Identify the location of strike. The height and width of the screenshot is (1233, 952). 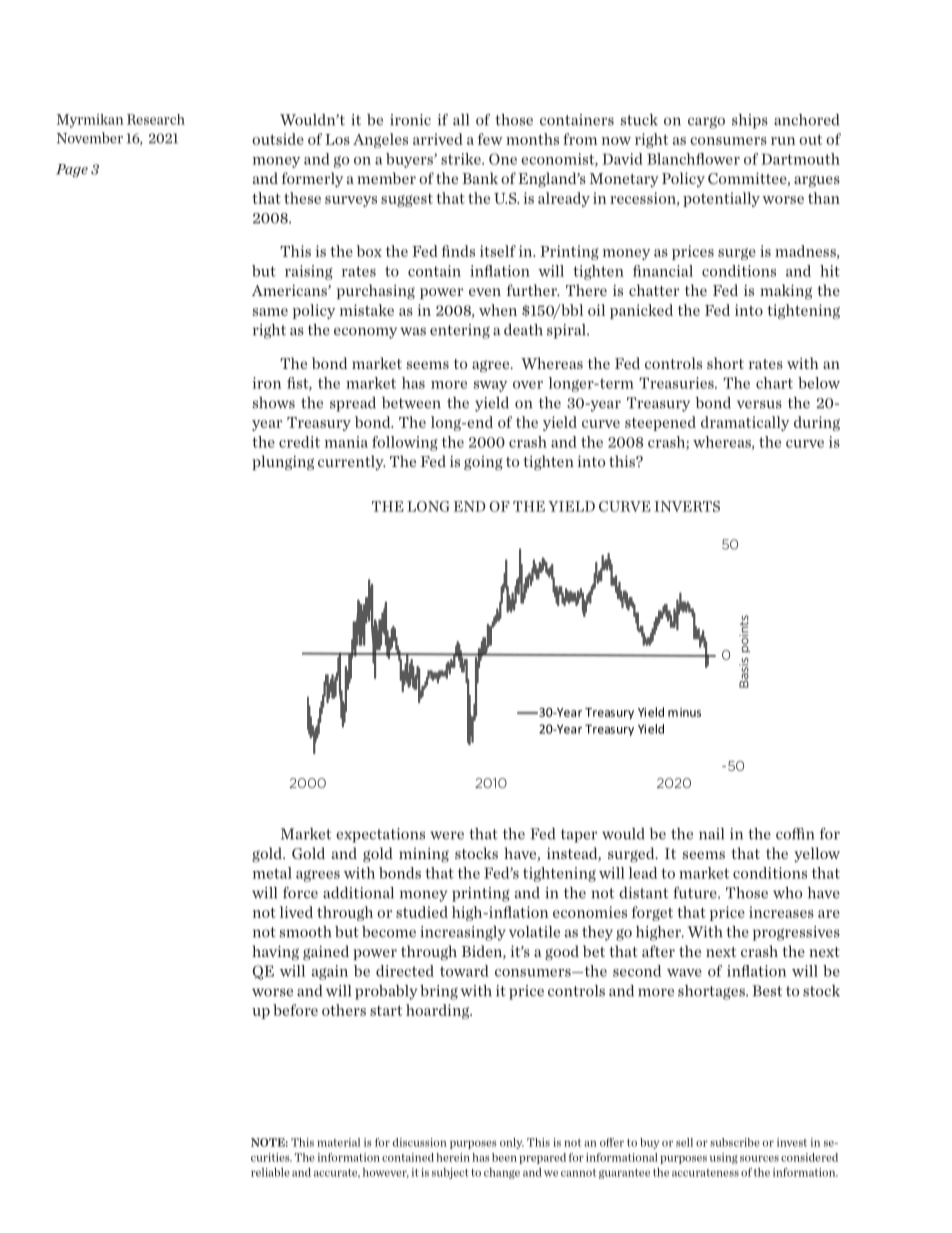
(462, 159).
